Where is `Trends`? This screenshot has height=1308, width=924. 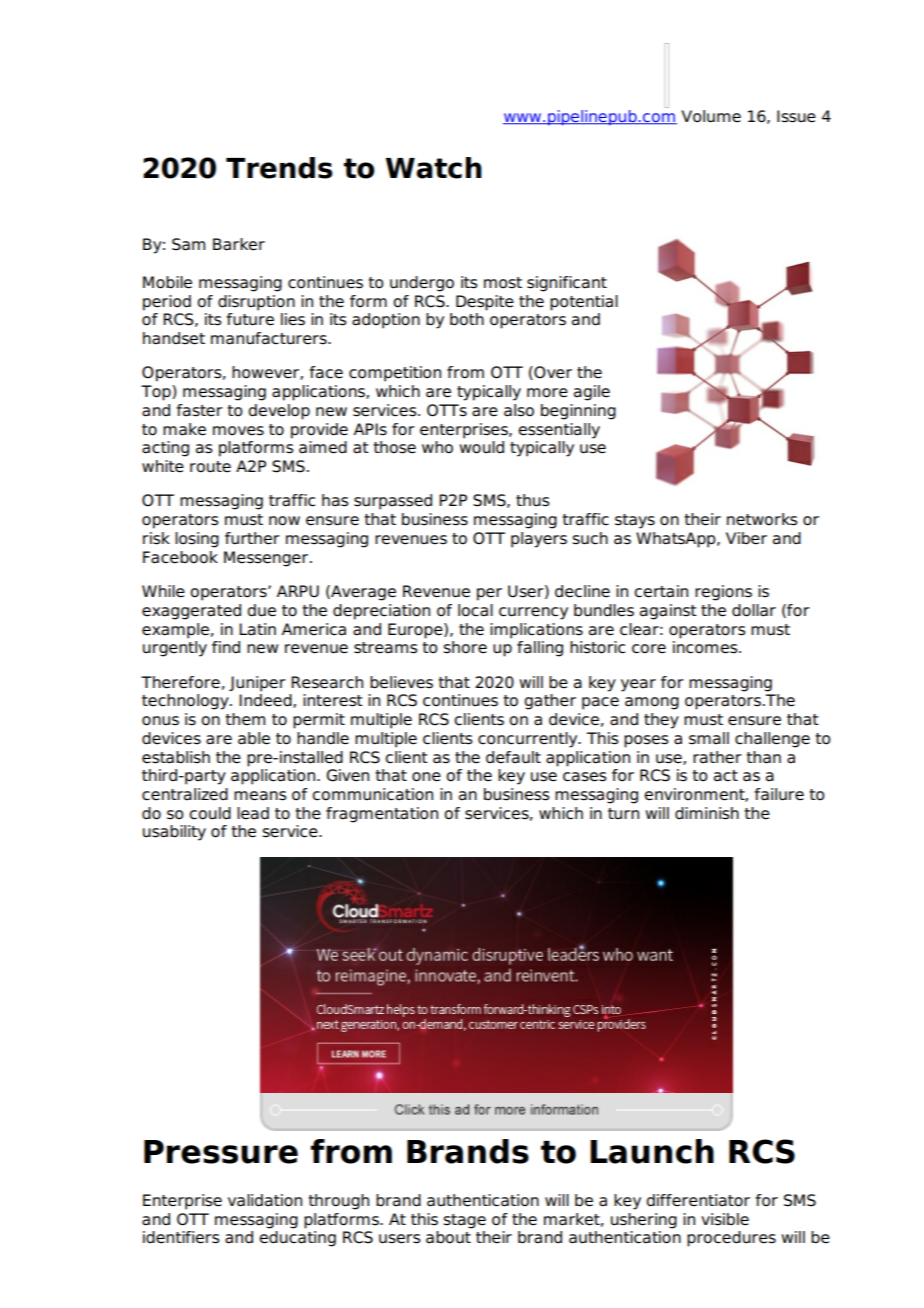
Trends is located at coordinates (279, 168).
